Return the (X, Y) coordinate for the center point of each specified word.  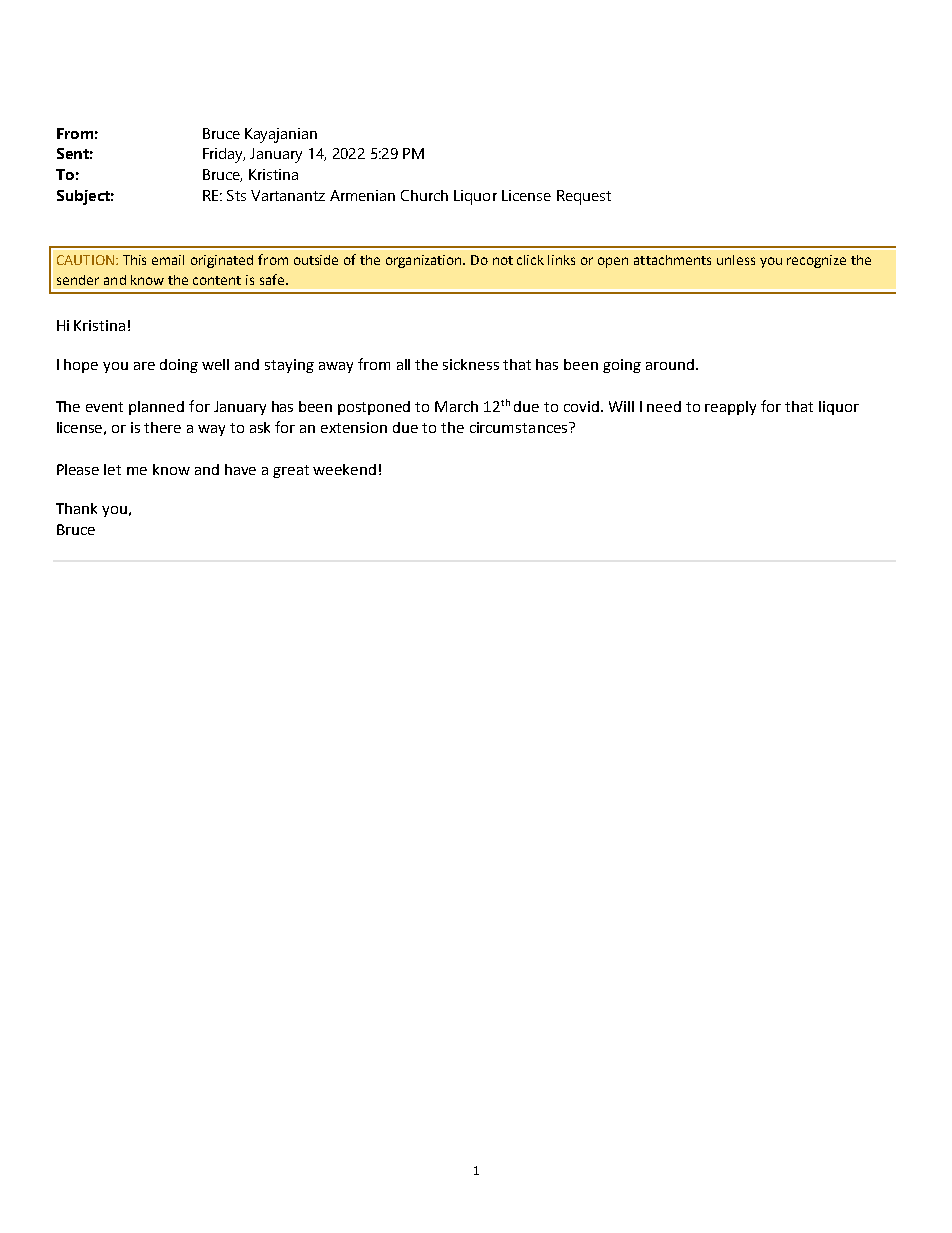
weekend (344, 469)
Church (424, 195)
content (217, 280)
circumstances (520, 427)
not (503, 260)
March (456, 406)
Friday (224, 155)
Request (584, 197)
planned (156, 408)
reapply (730, 408)
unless (736, 260)
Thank (76, 508)
